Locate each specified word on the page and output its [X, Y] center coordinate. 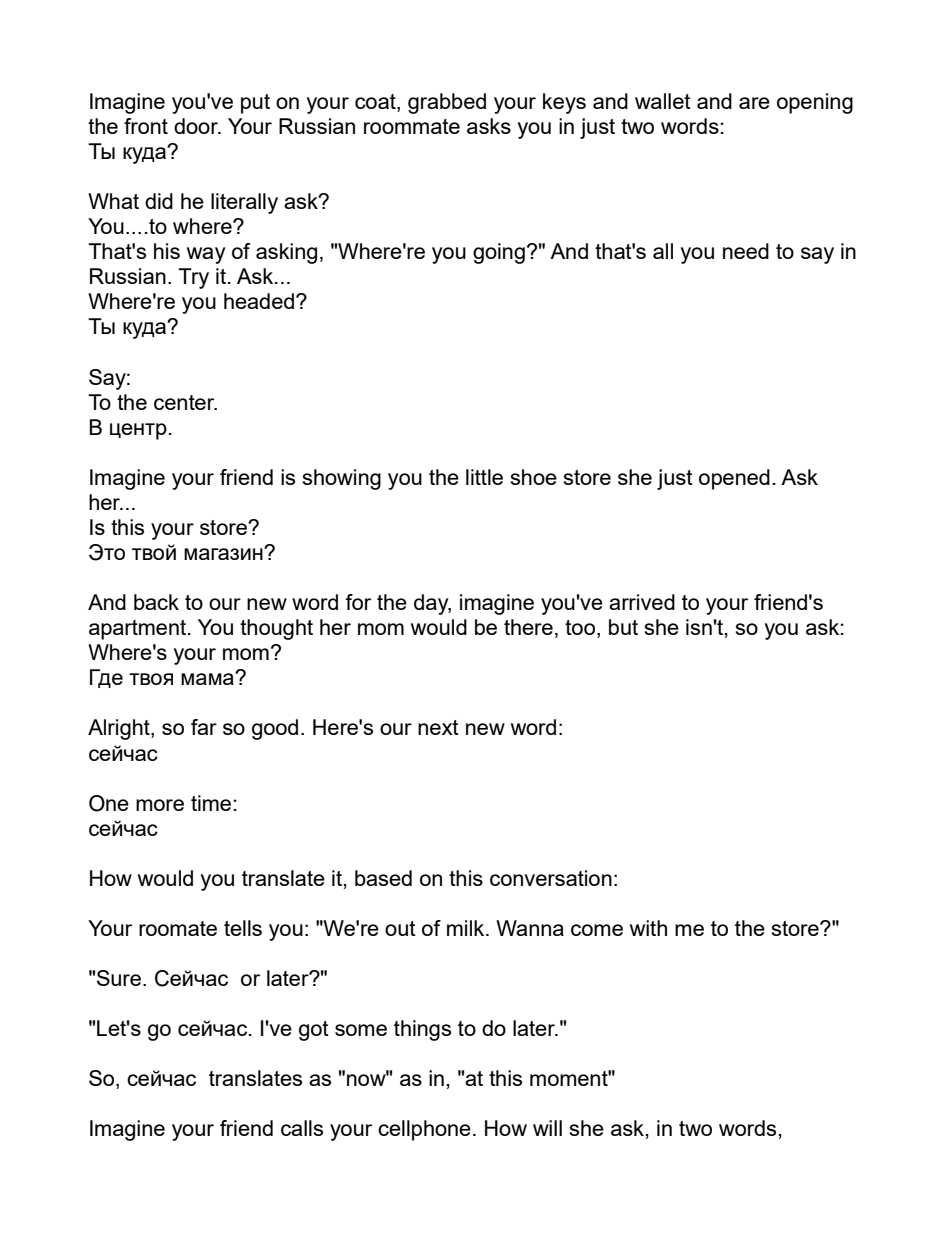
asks [489, 126]
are [754, 103]
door [197, 126]
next [438, 727]
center [185, 402]
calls [302, 1128]
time [211, 803]
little [484, 477]
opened [734, 479]
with [648, 928]
